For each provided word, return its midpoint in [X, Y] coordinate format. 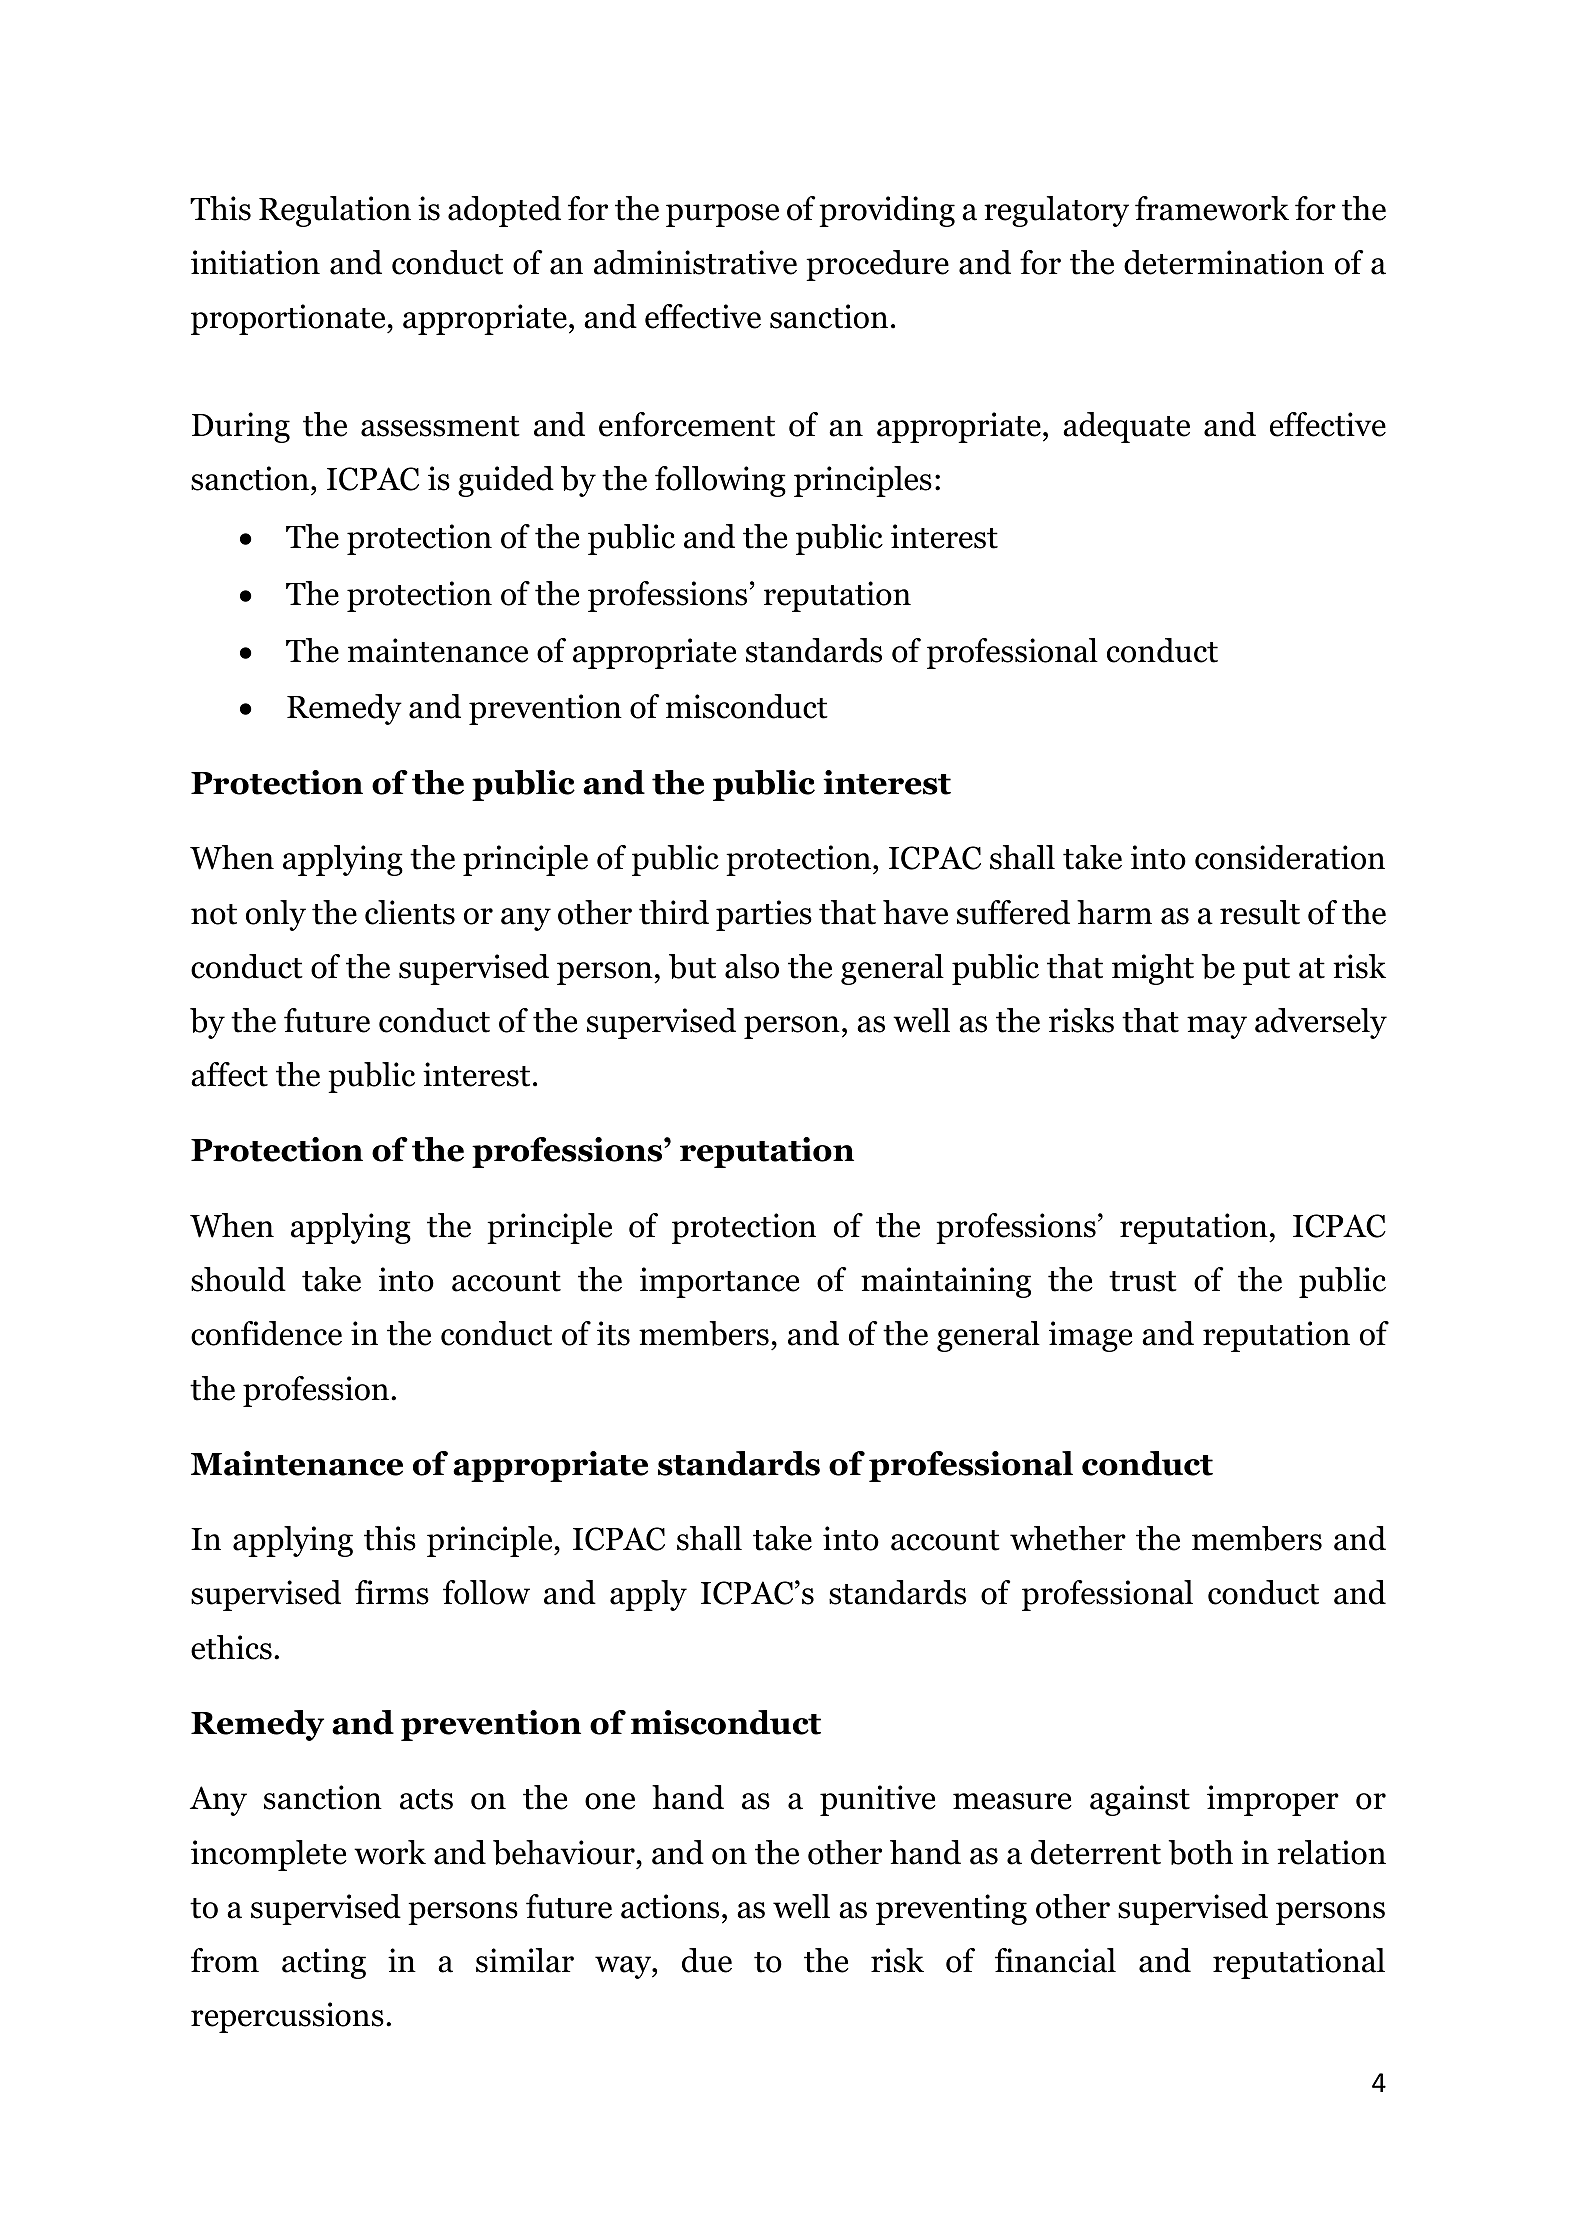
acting [324, 1963]
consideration [1290, 857]
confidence [266, 1333]
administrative [695, 262]
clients [410, 912]
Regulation [335, 211]
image [1091, 1336]
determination [1224, 262]
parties [764, 915]
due [707, 1960]
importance [720, 1282]
